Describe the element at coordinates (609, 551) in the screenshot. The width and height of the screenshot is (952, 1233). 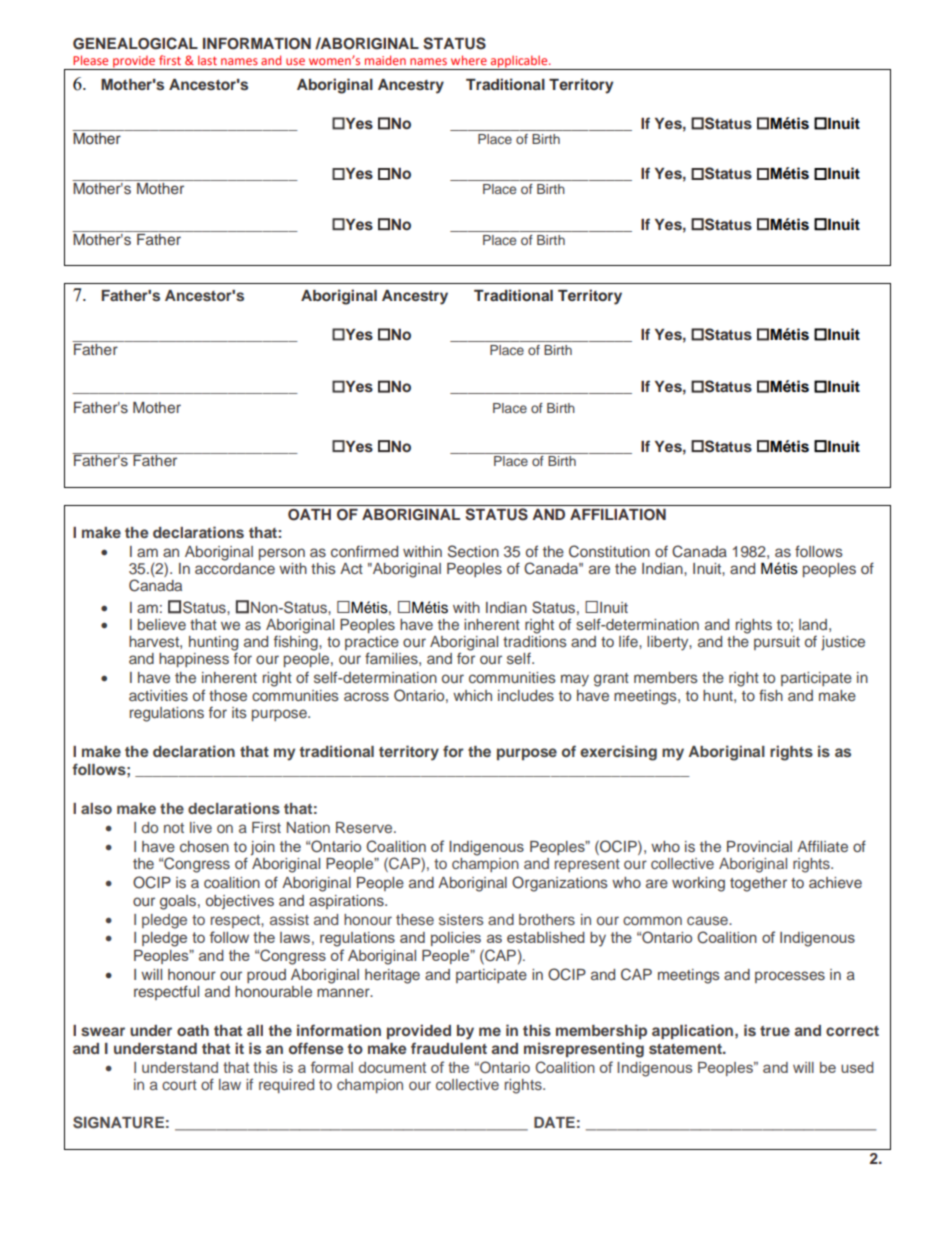
I see `Constitution` at that location.
